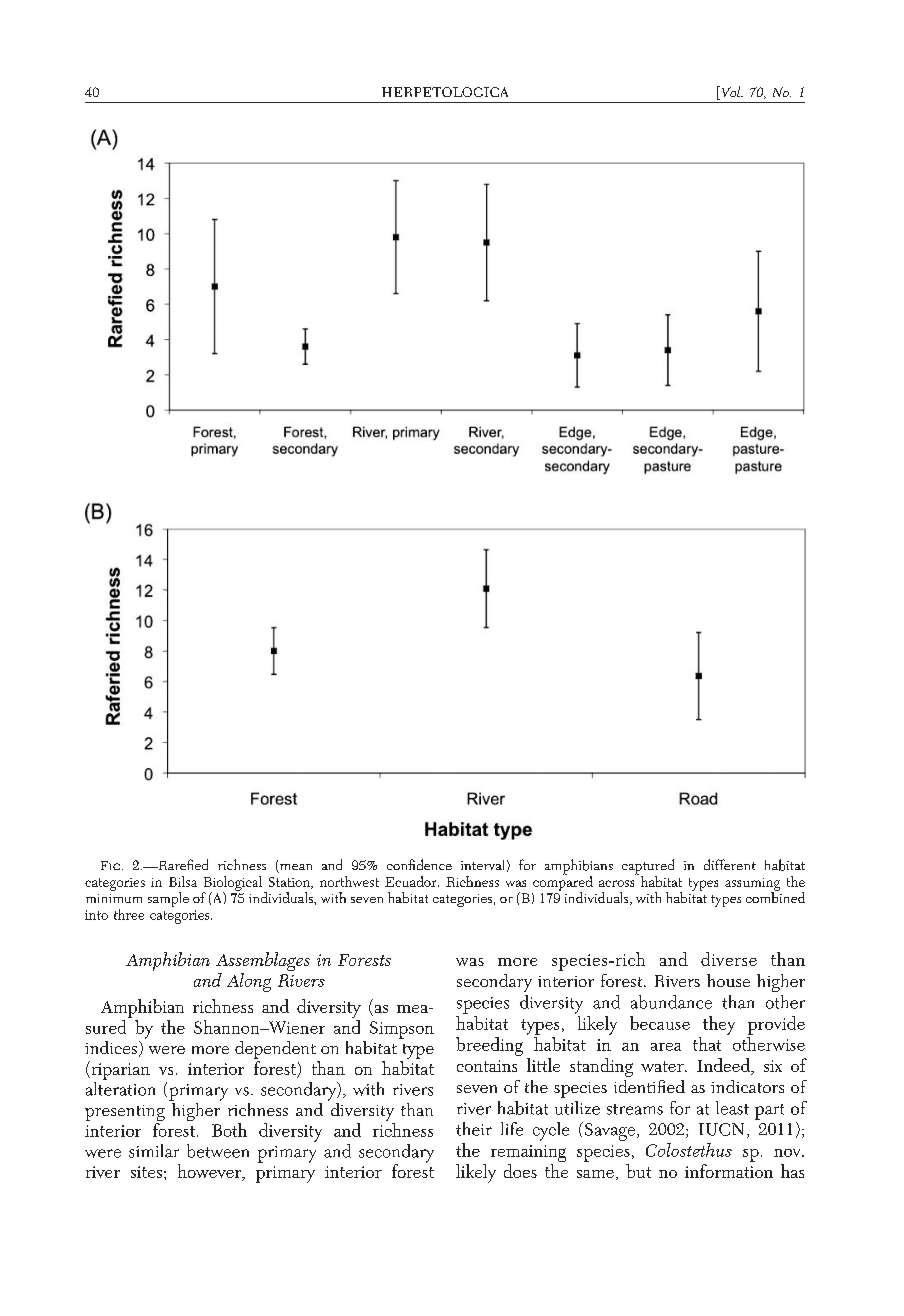 This image has height=1316, width=904. Describe the element at coordinates (412, 881) in the image. I see `Ecuador` at that location.
